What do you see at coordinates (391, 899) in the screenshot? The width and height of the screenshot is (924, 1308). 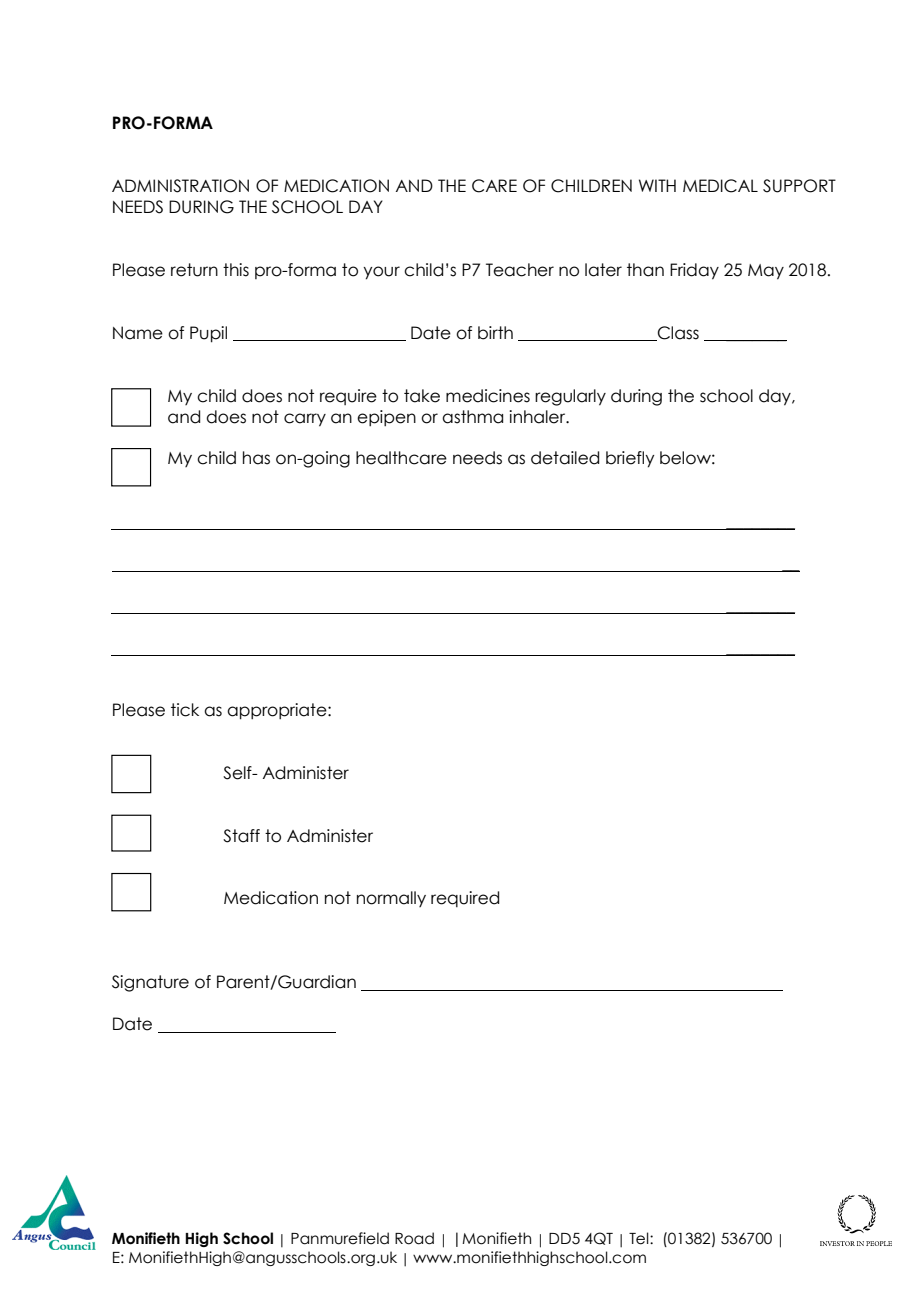 I see `normally` at bounding box center [391, 899].
